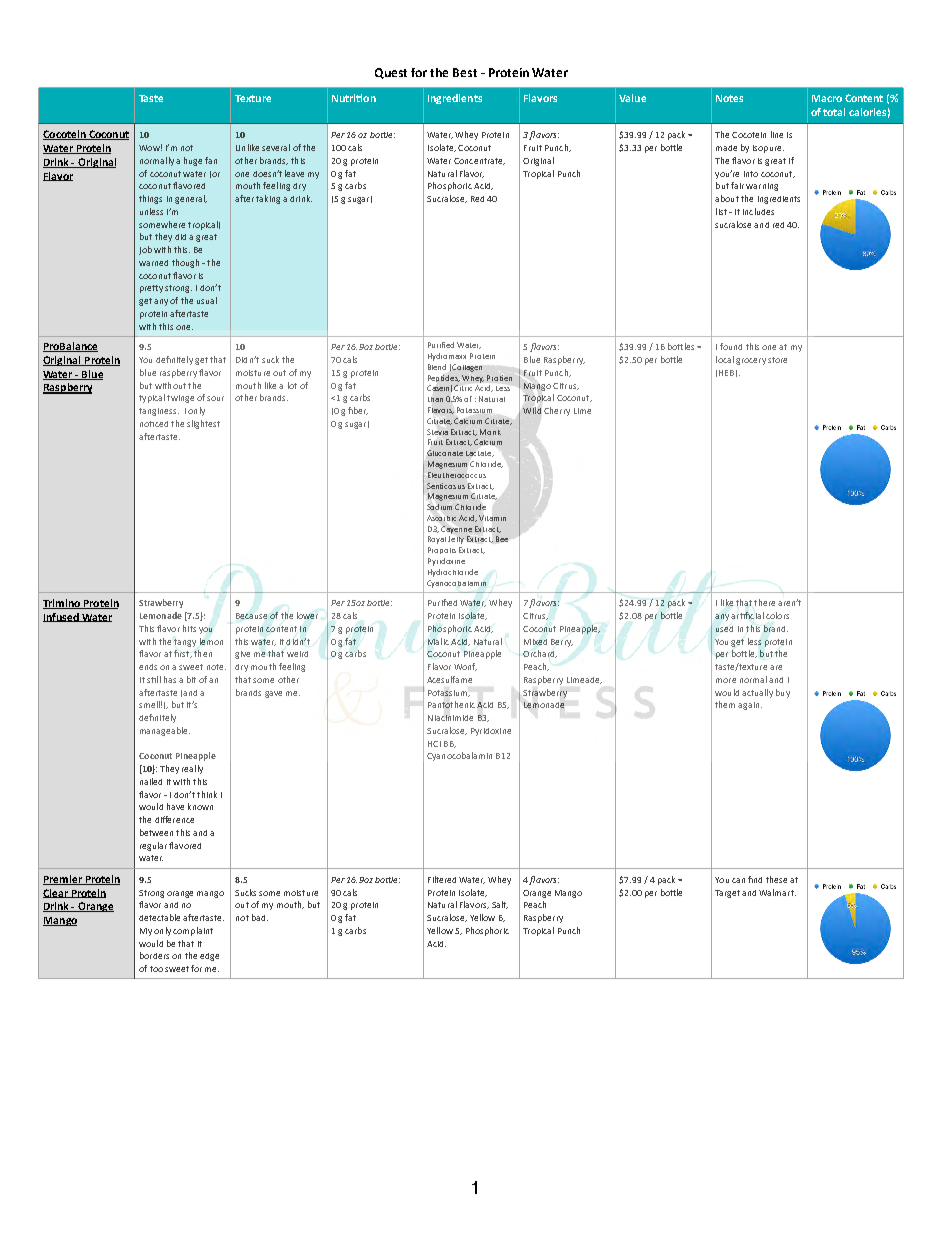  I want to click on line, so click(777, 134).
